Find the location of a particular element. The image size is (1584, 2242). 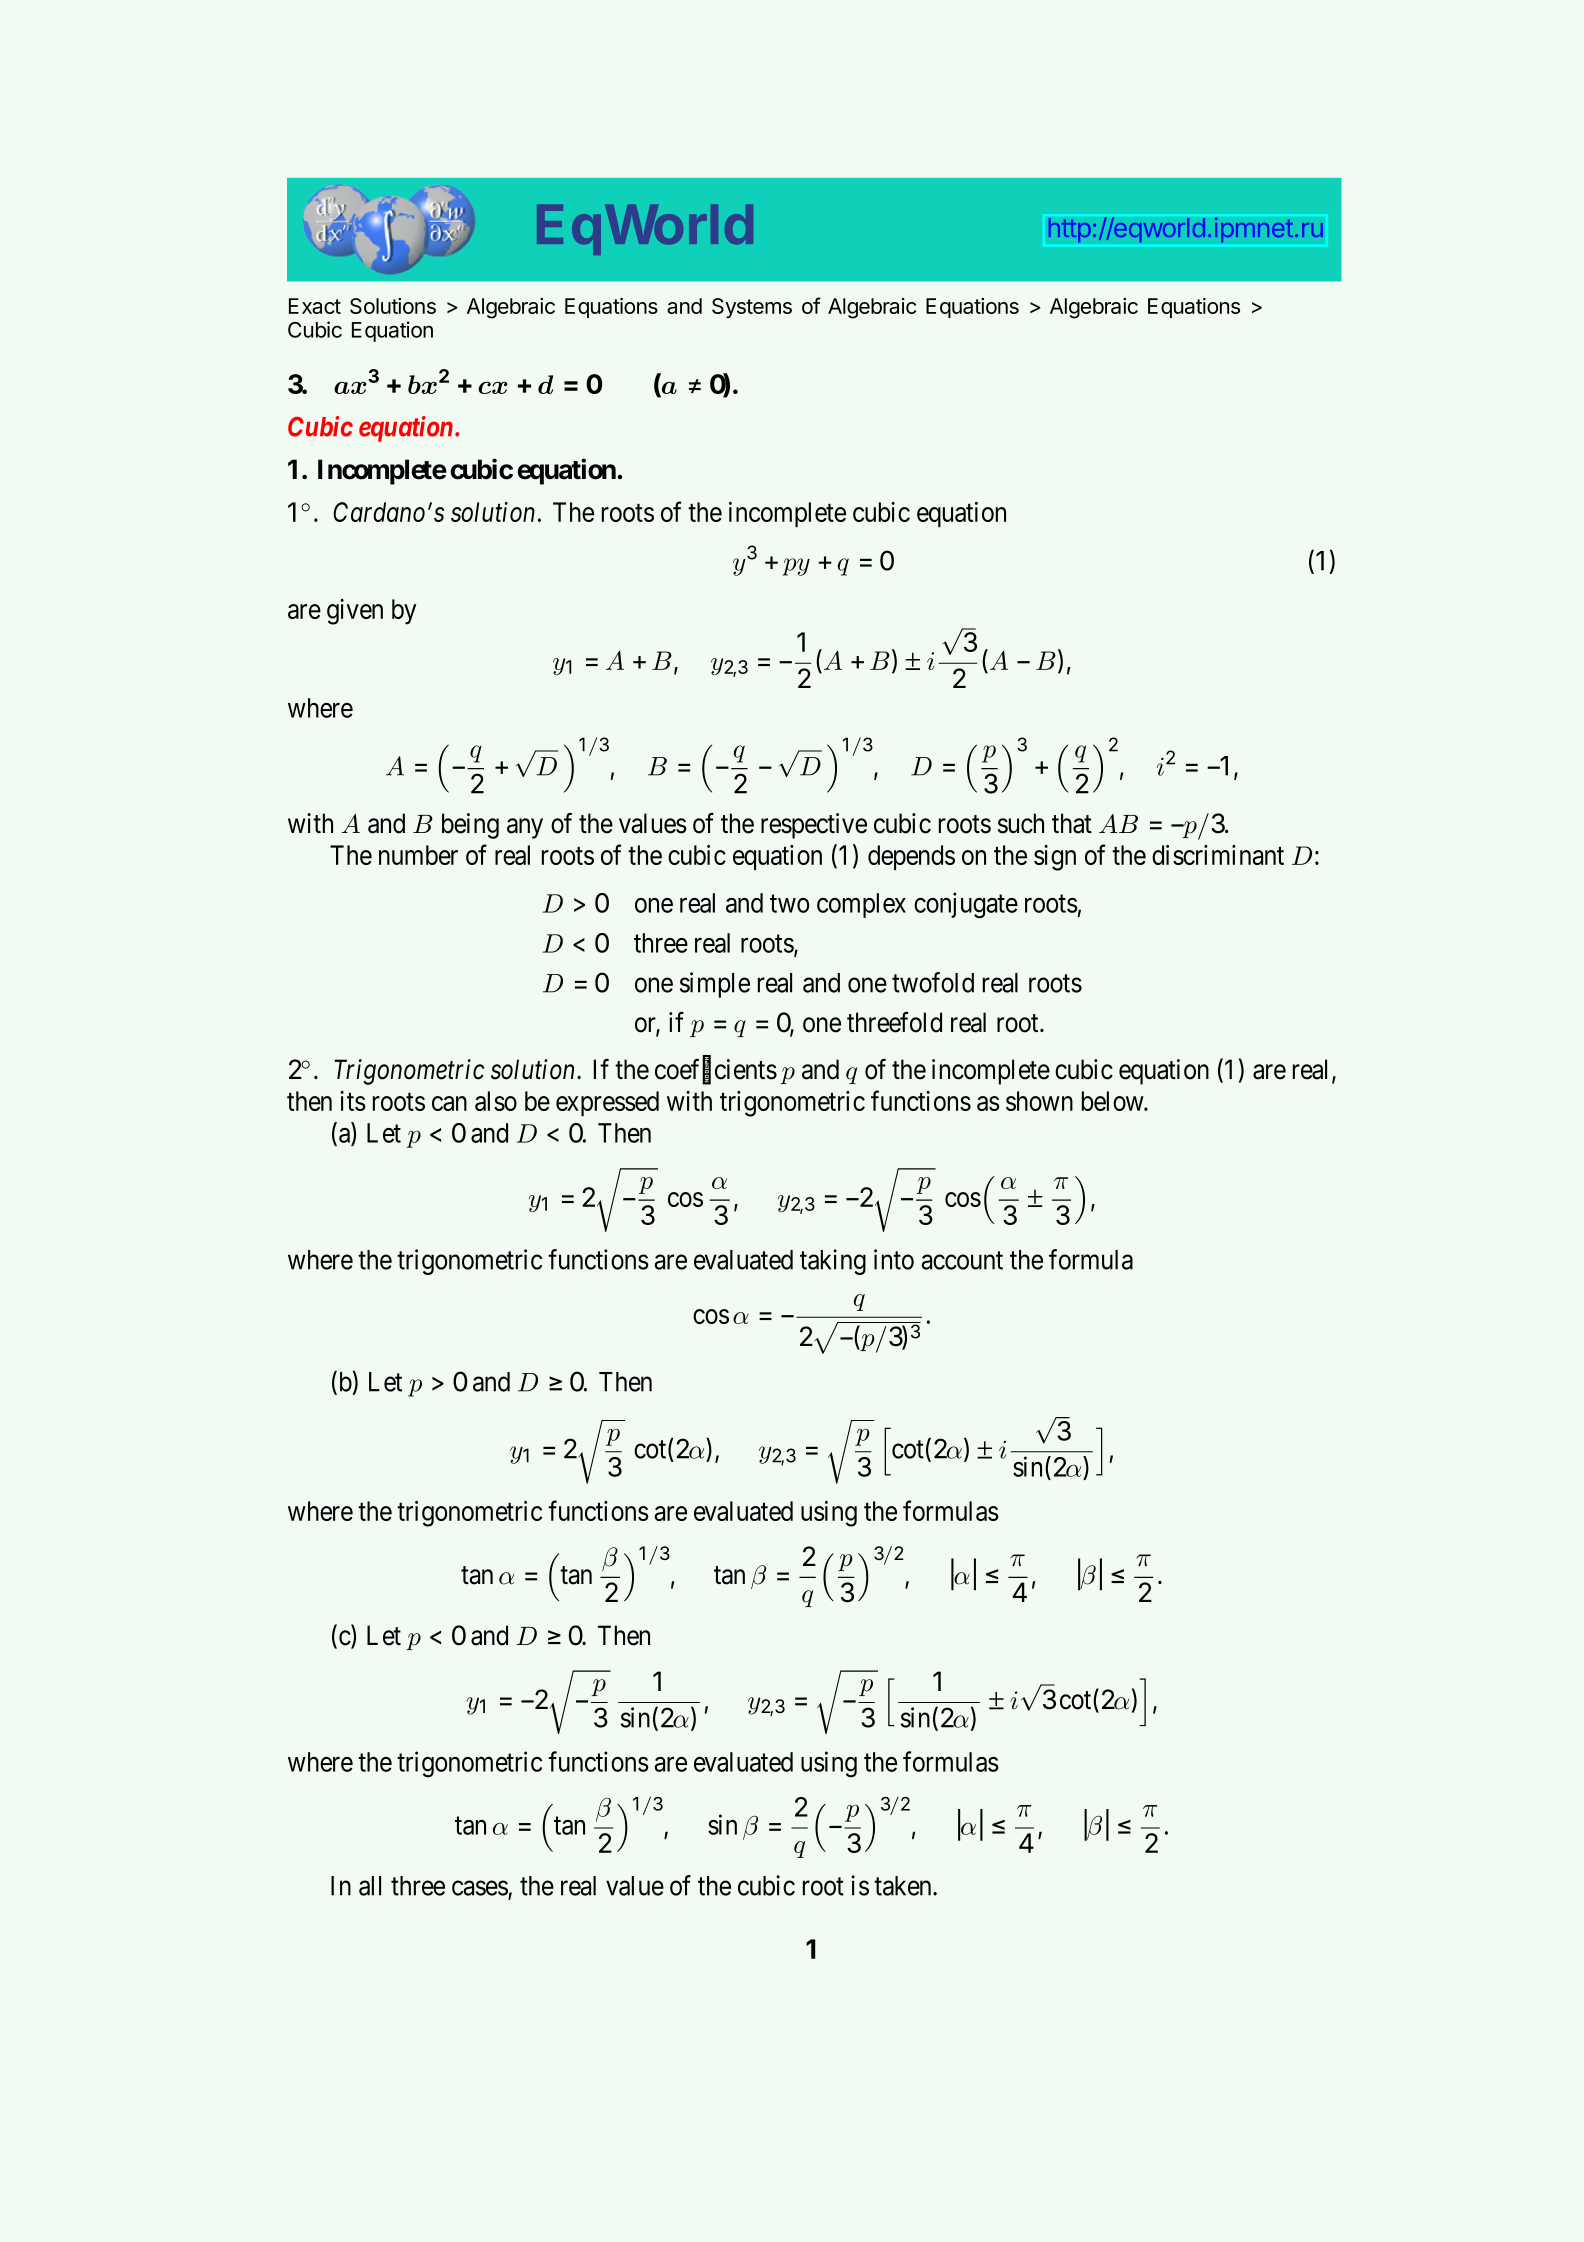

that is located at coordinates (1072, 823).
